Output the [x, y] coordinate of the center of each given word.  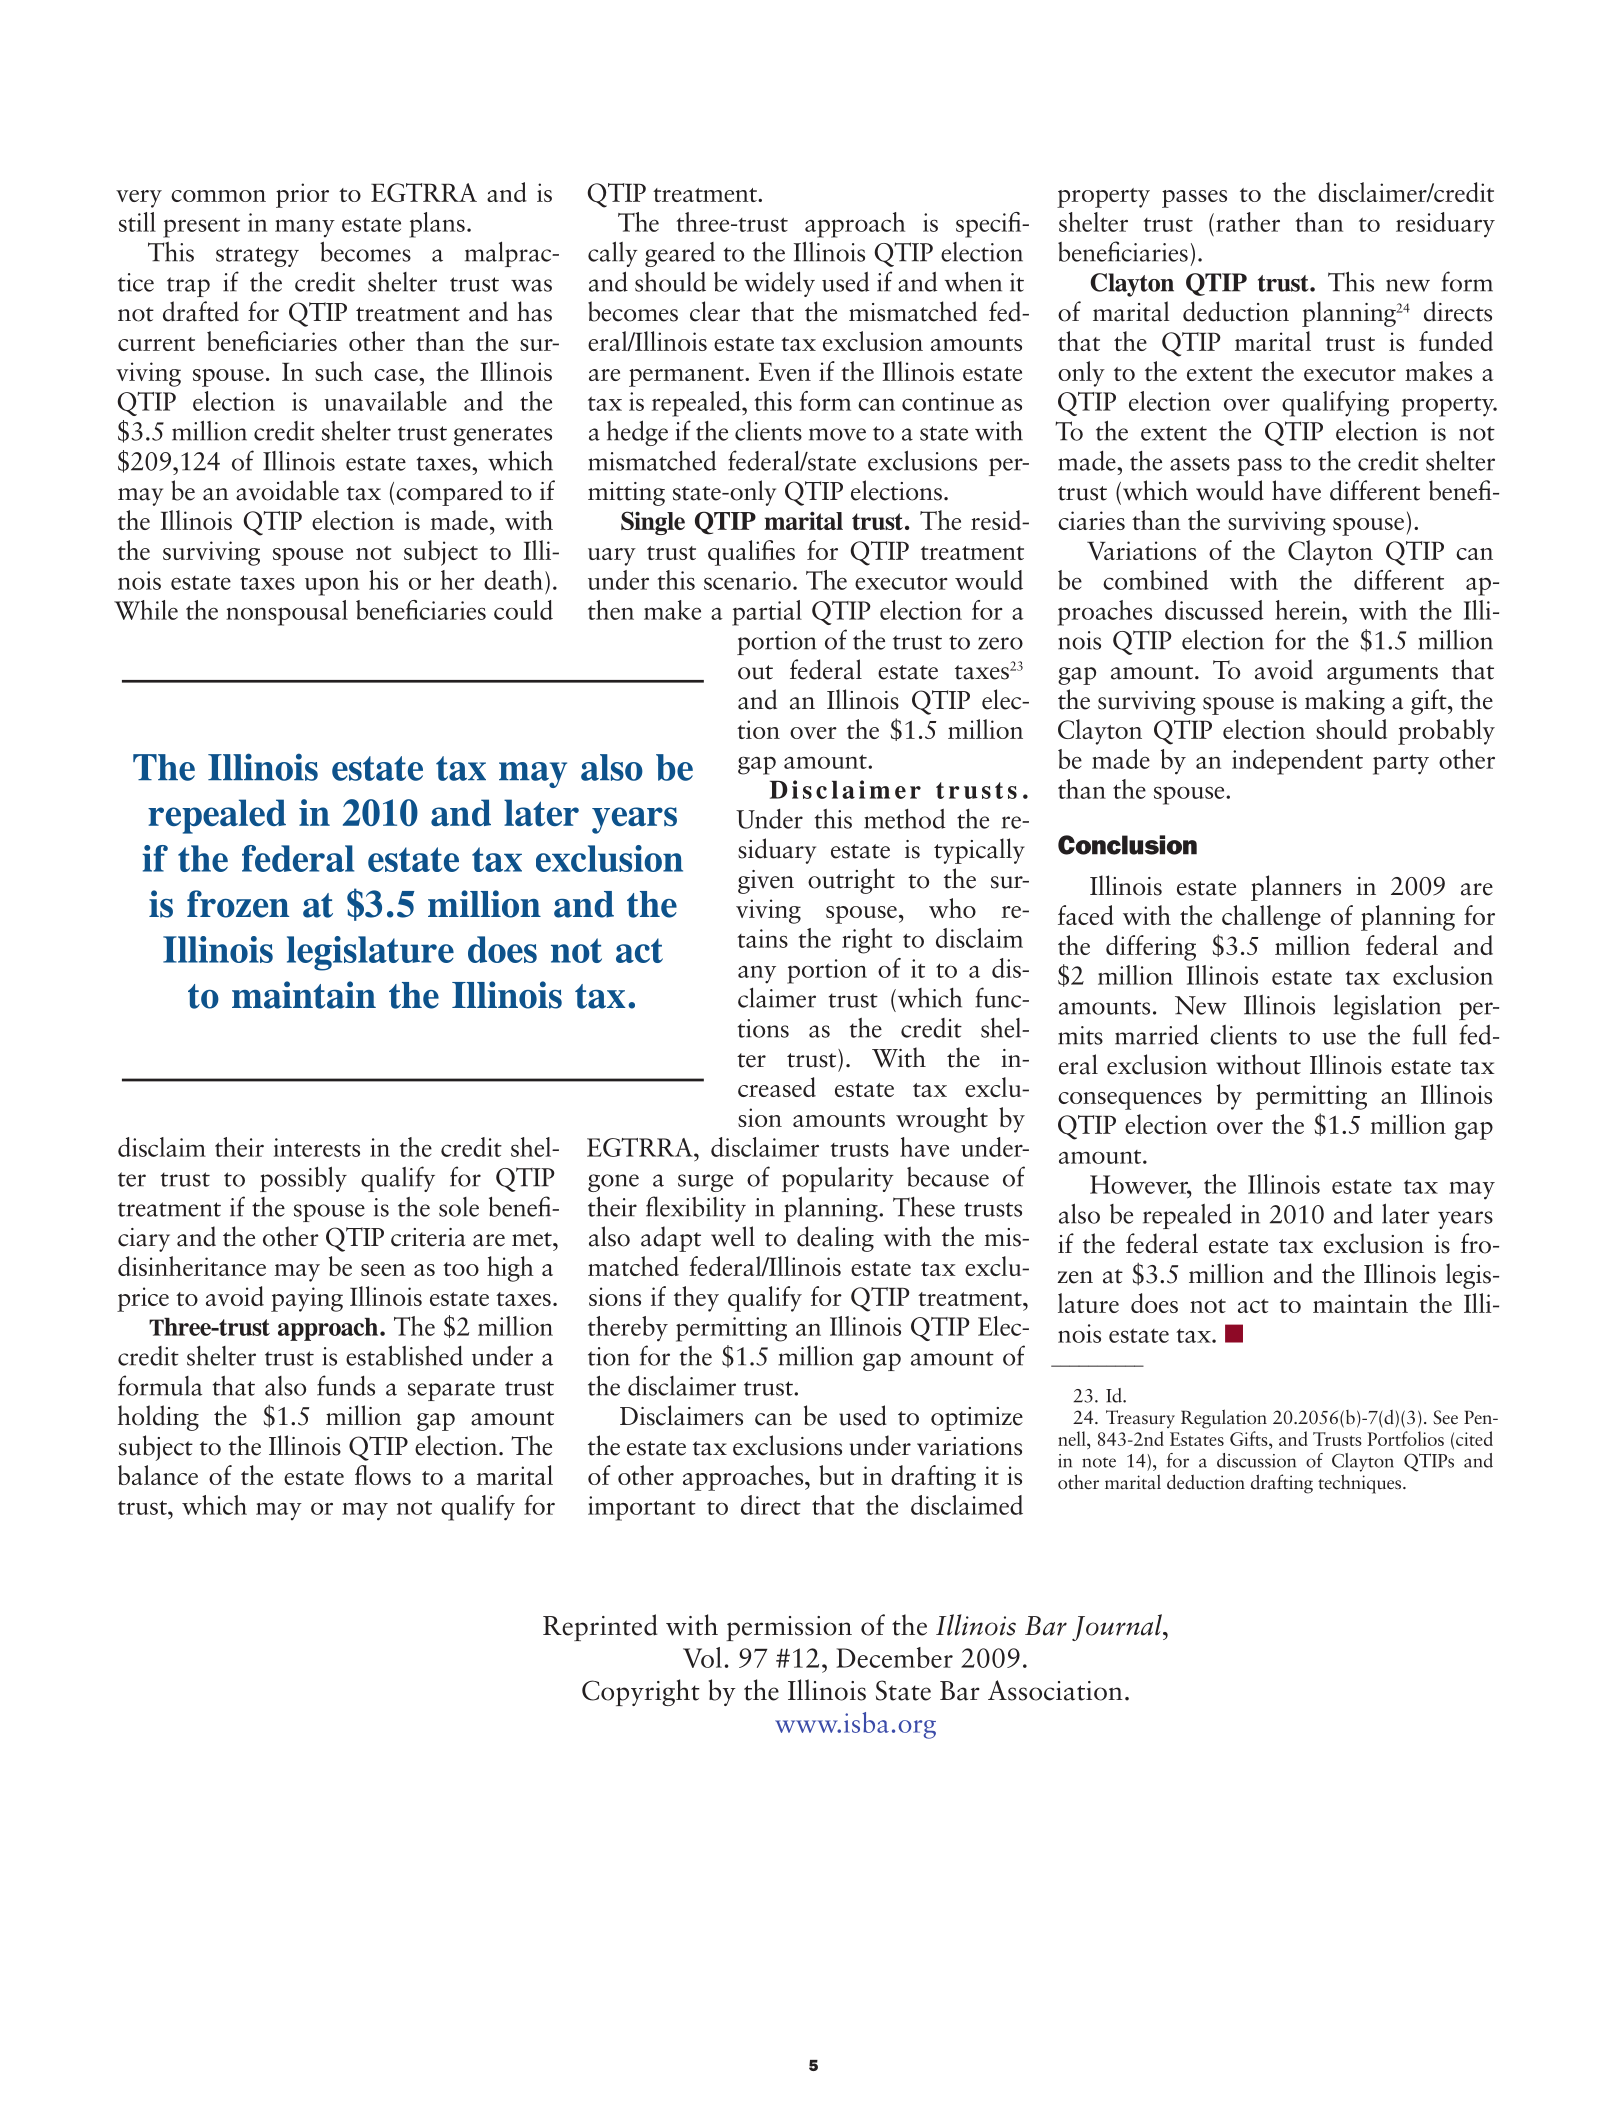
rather [1248, 222]
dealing [835, 1239]
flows [383, 1475]
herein [1309, 610]
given [766, 882]
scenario [747, 580]
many [305, 228]
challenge [1271, 918]
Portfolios [1405, 1438]
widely [779, 284]
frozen [238, 904]
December [894, 1657]
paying [307, 1299]
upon [332, 586]
